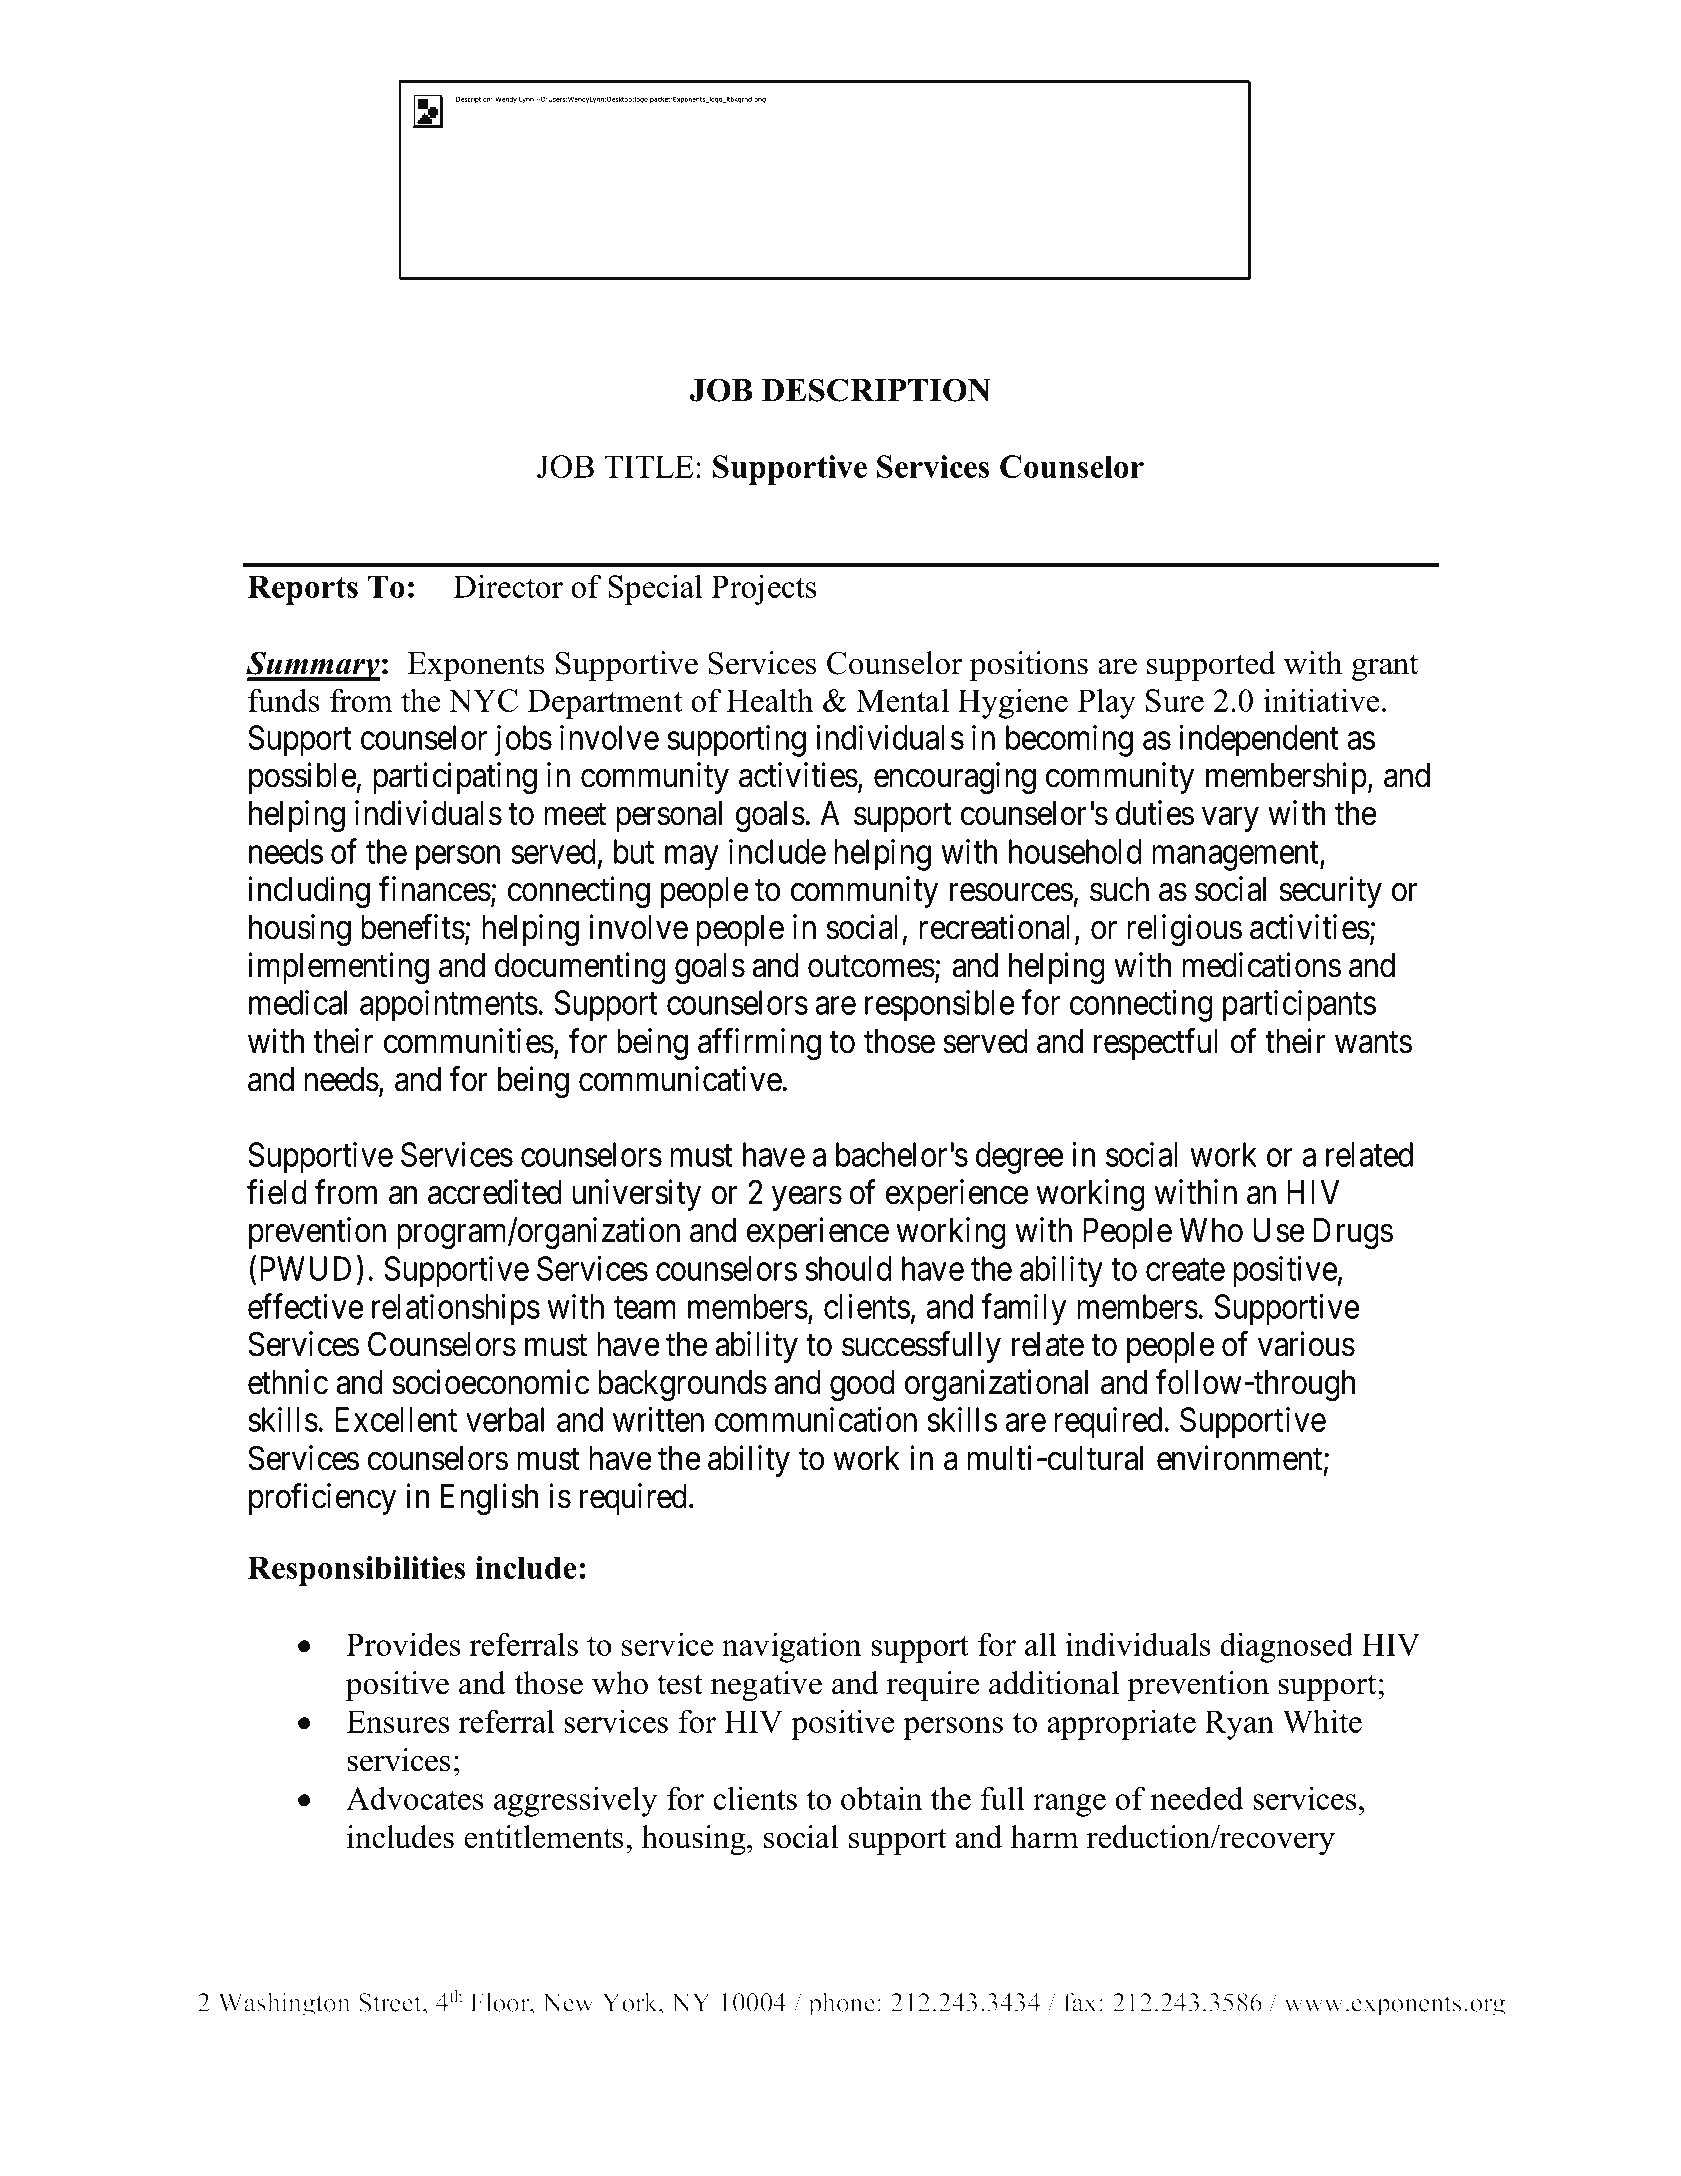 The height and width of the screenshot is (2176, 1681). I want to click on Street, so click(391, 2002).
